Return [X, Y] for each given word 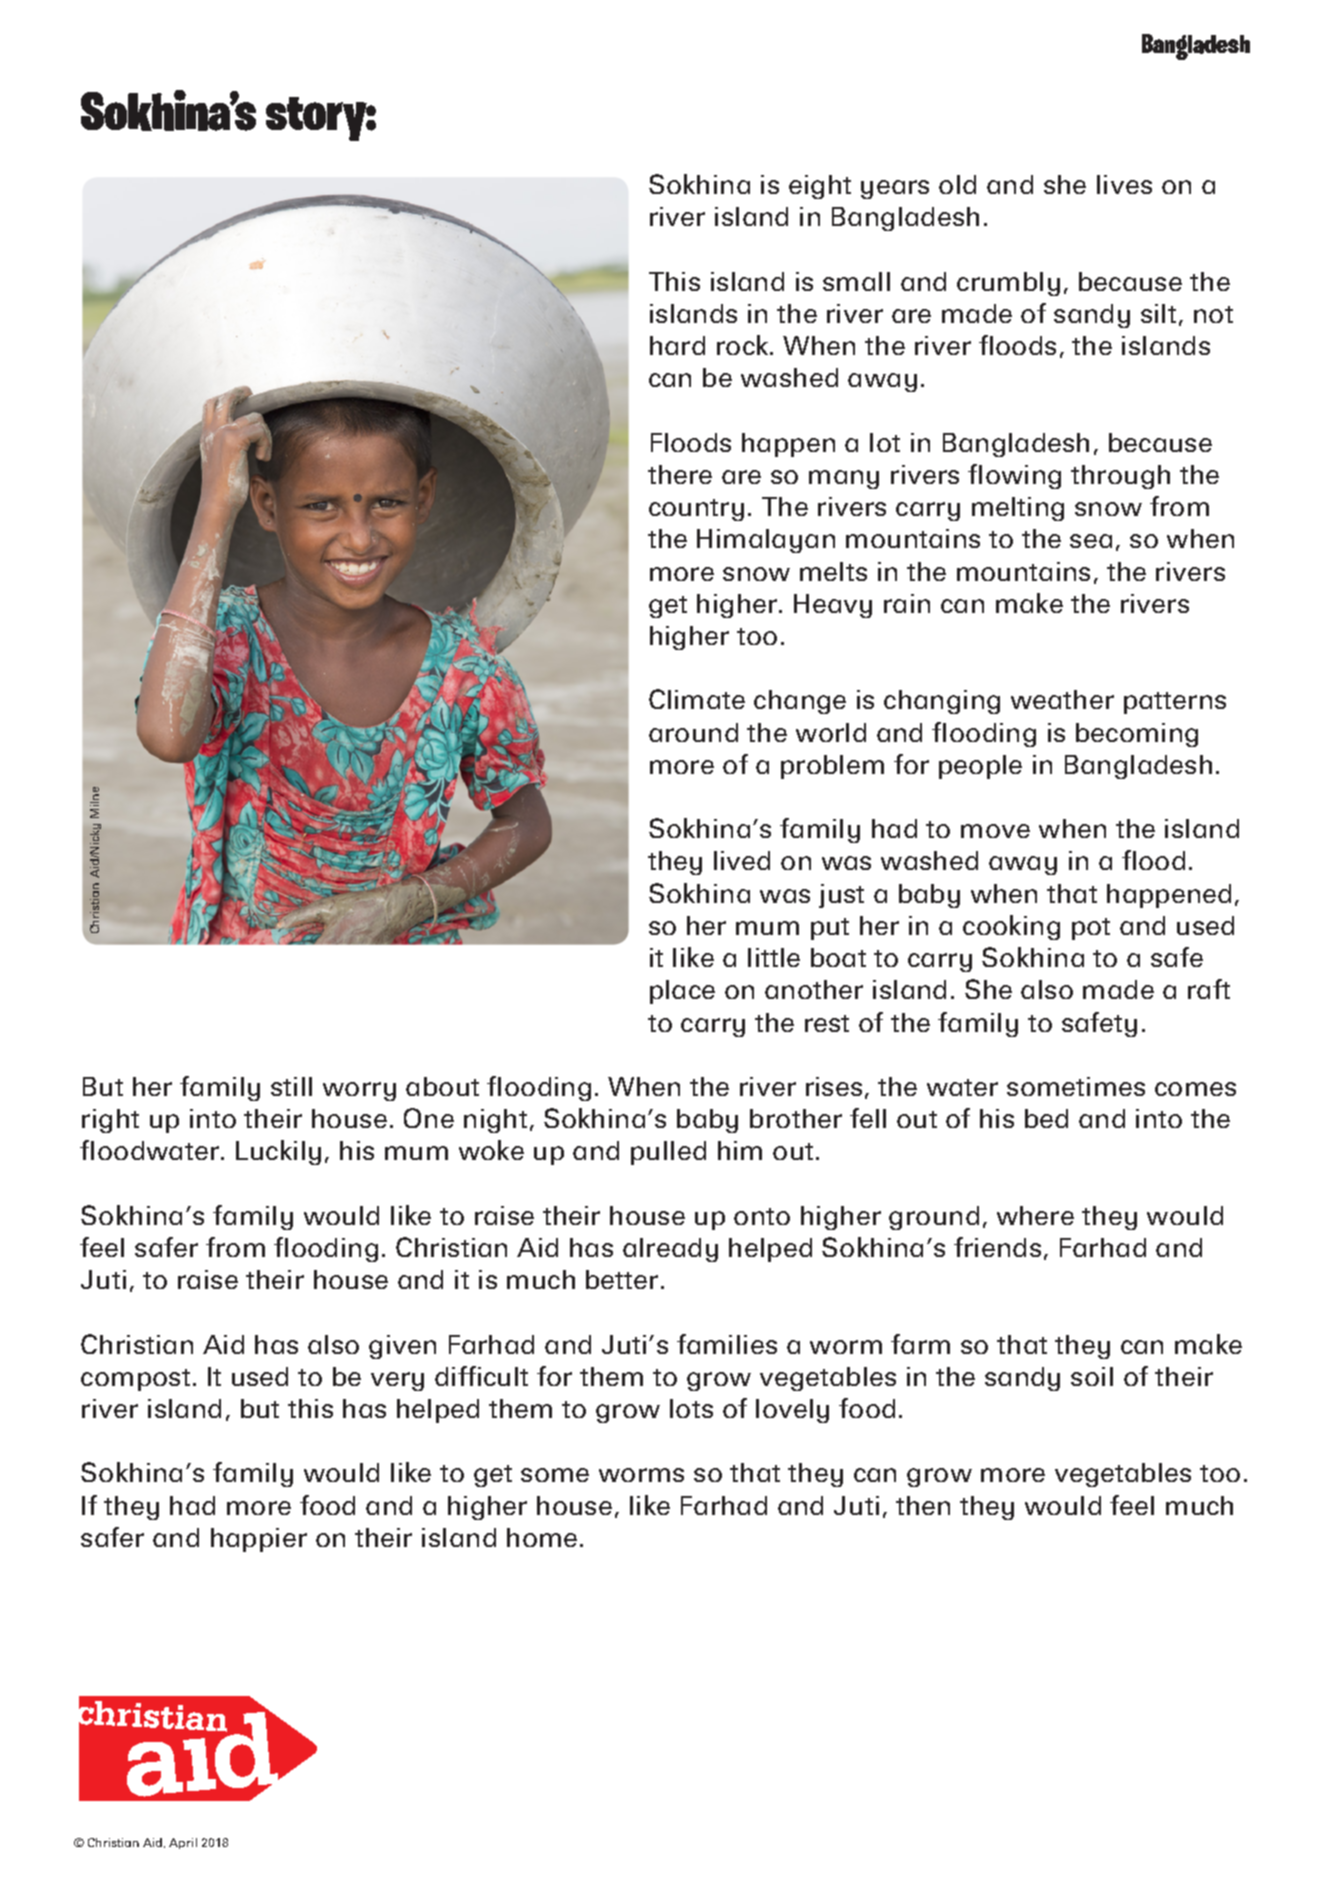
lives [1124, 184]
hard [677, 345]
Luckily [278, 1152]
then [923, 1505]
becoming [1137, 735]
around [693, 732]
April [183, 1843]
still [291, 1086]
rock [744, 345]
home [542, 1537]
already [670, 1250]
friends [997, 1247]
